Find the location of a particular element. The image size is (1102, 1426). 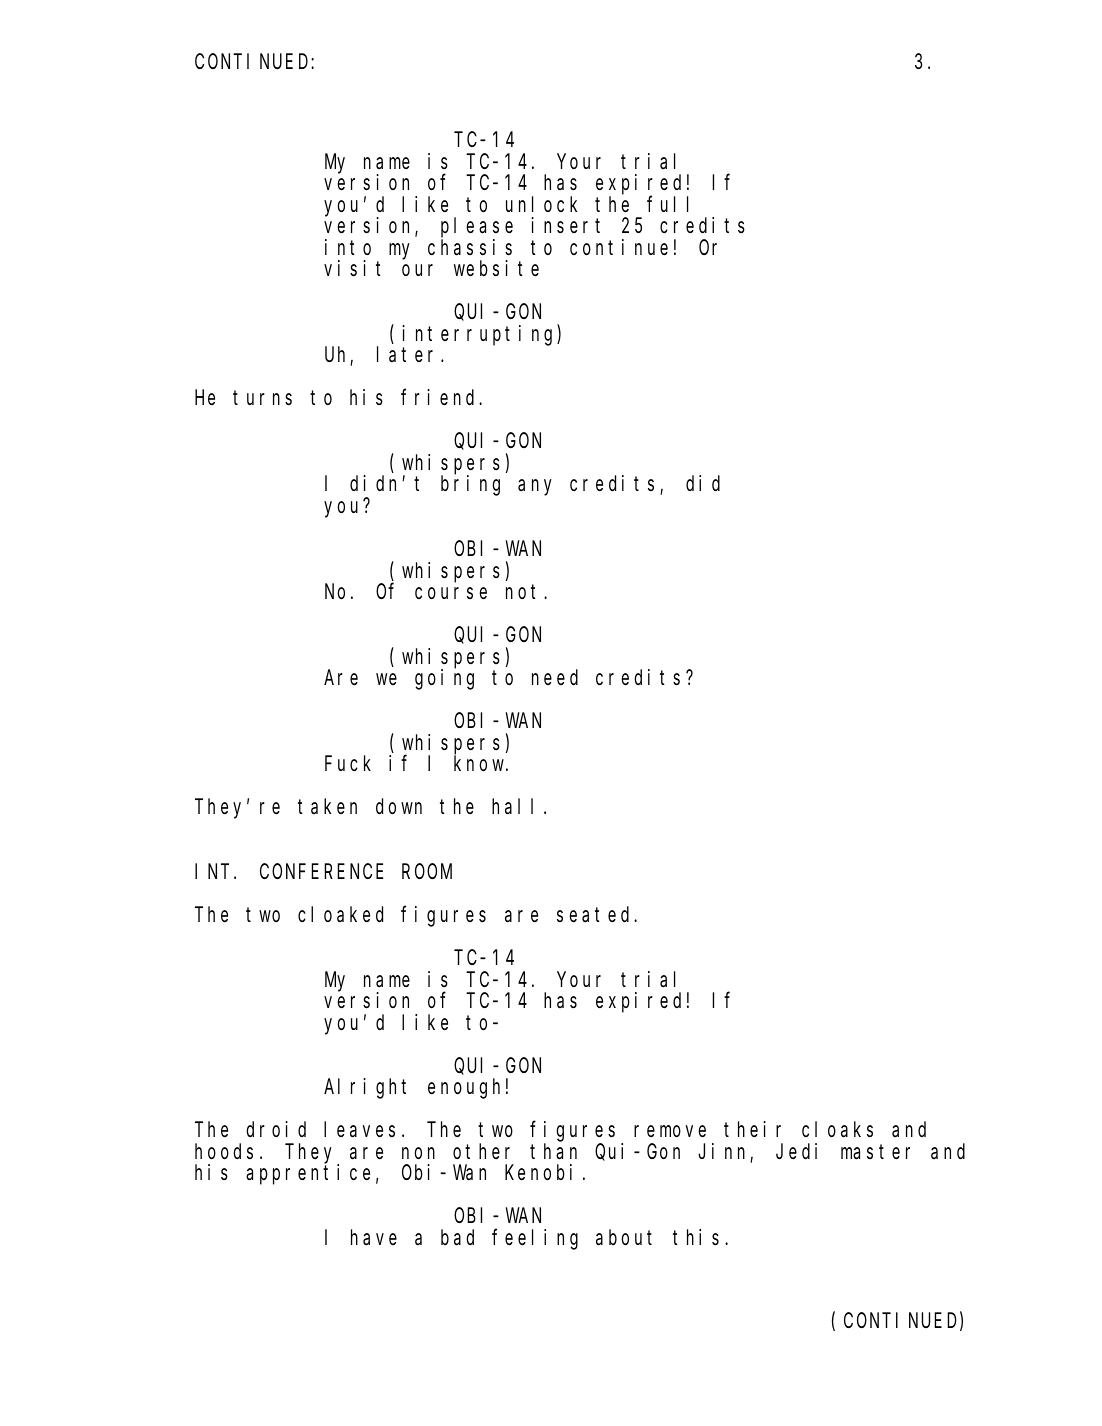

bad is located at coordinates (457, 1237).
